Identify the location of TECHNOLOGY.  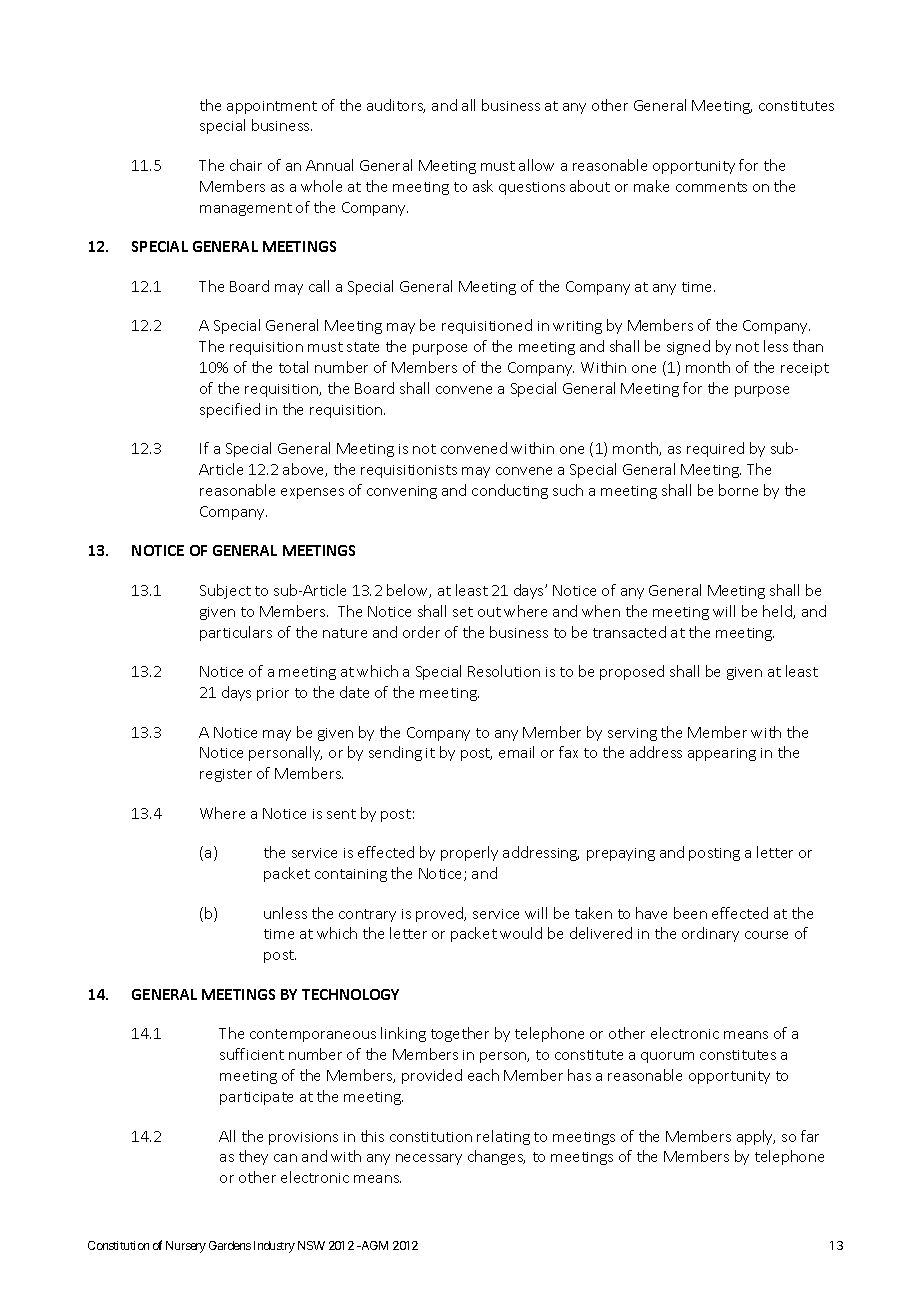
(350, 994).
